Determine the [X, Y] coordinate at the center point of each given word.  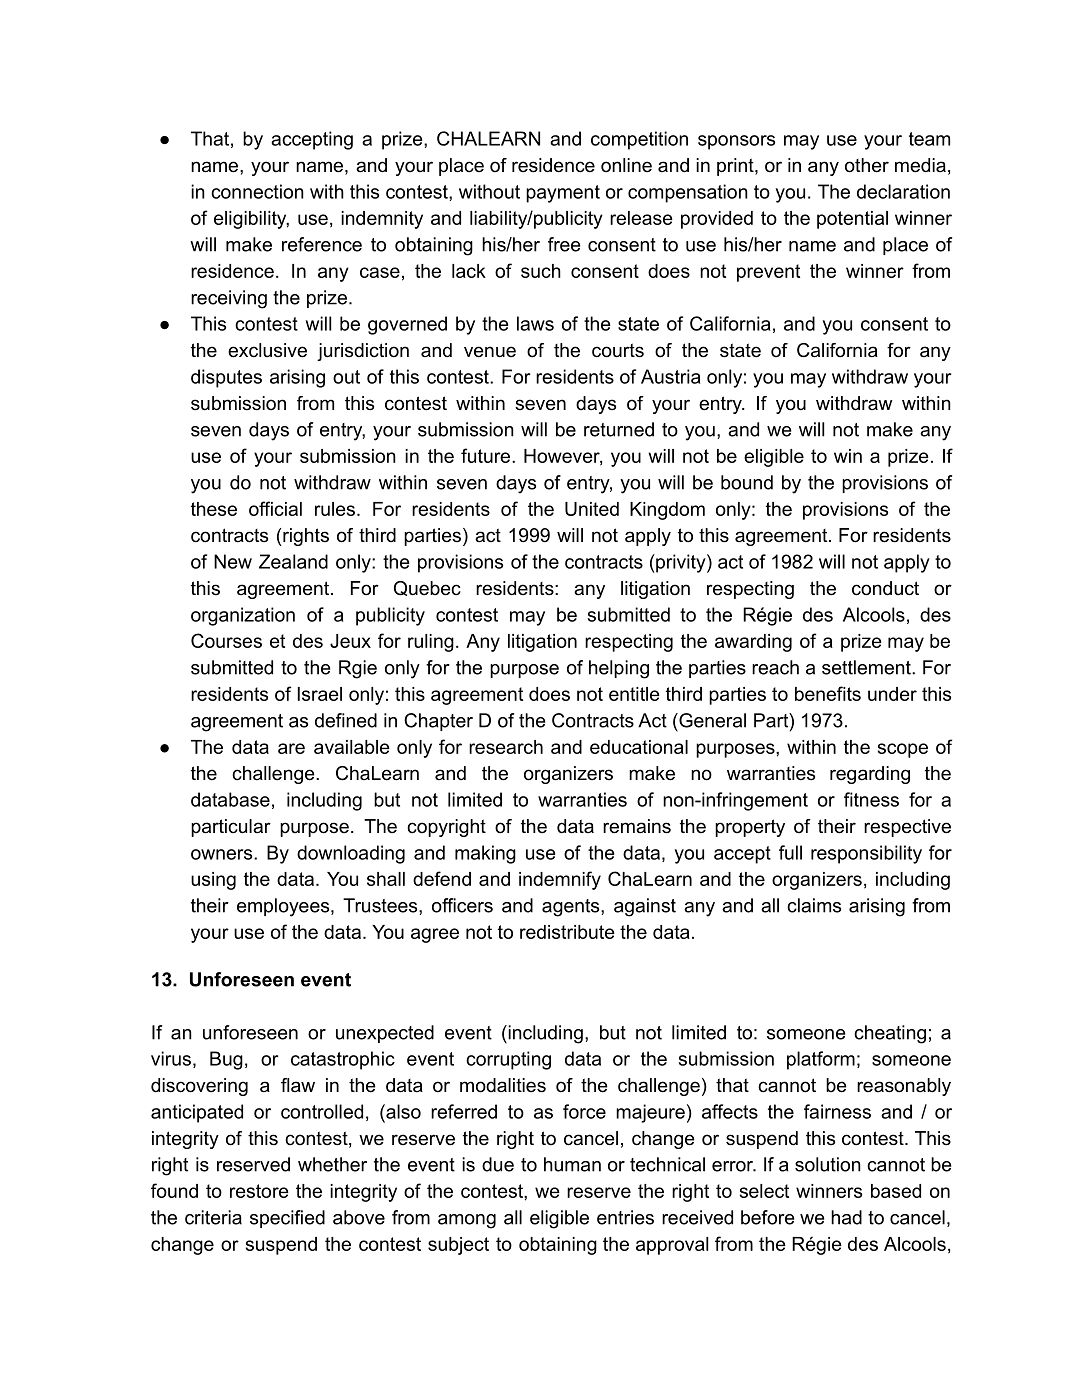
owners [223, 854]
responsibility [866, 854]
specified [287, 1219]
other [867, 165]
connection [257, 191]
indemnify [560, 880]
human [572, 1164]
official [275, 508]
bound [747, 482]
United [592, 509]
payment [563, 194]
